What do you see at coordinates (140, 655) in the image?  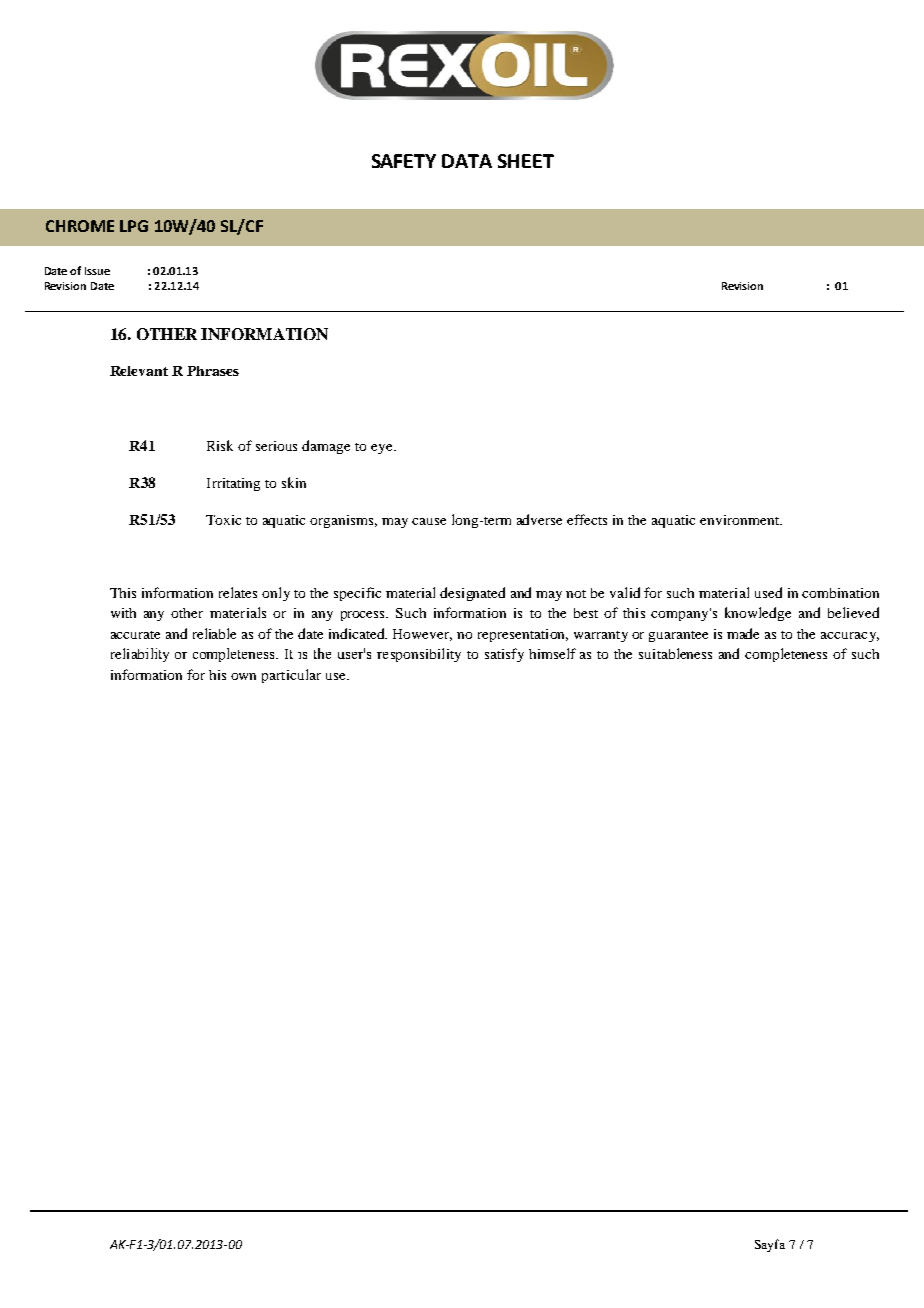 I see `reliability` at bounding box center [140, 655].
